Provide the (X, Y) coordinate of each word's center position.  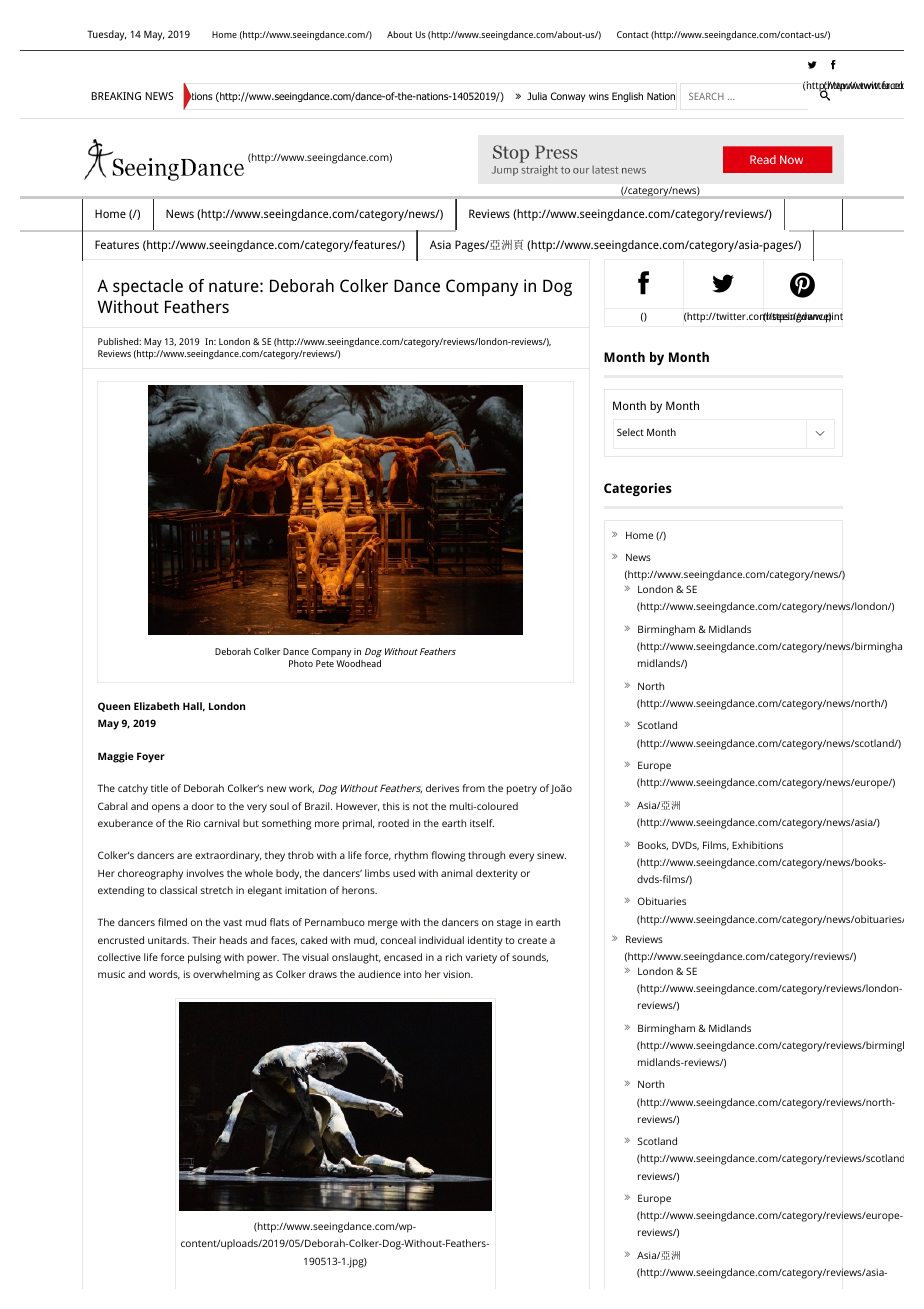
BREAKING (116, 96)
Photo (301, 663)
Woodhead (358, 663)
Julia (537, 96)
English (627, 97)
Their (204, 940)
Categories (638, 489)
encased (403, 957)
